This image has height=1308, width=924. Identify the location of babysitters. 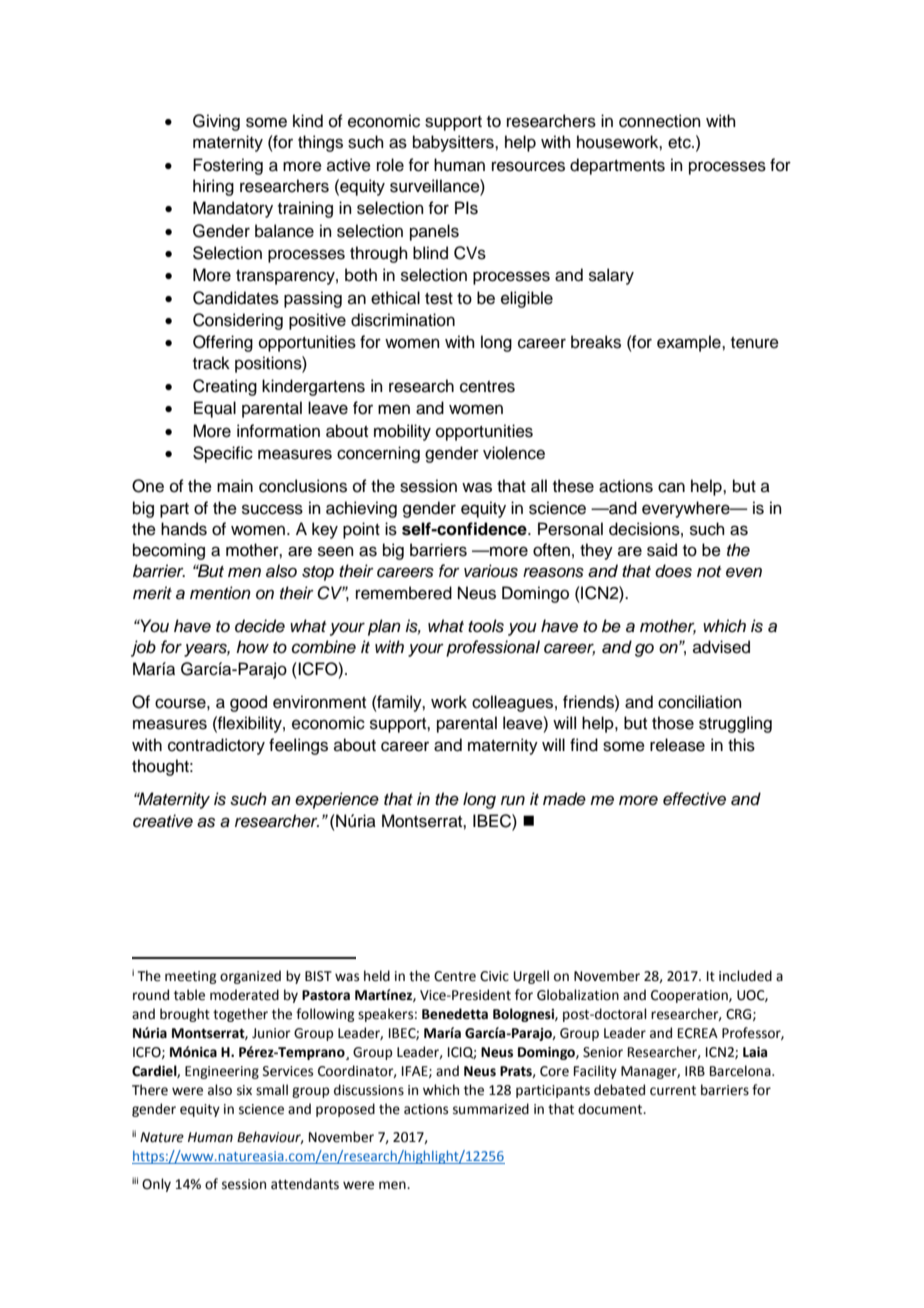
(454, 143).
